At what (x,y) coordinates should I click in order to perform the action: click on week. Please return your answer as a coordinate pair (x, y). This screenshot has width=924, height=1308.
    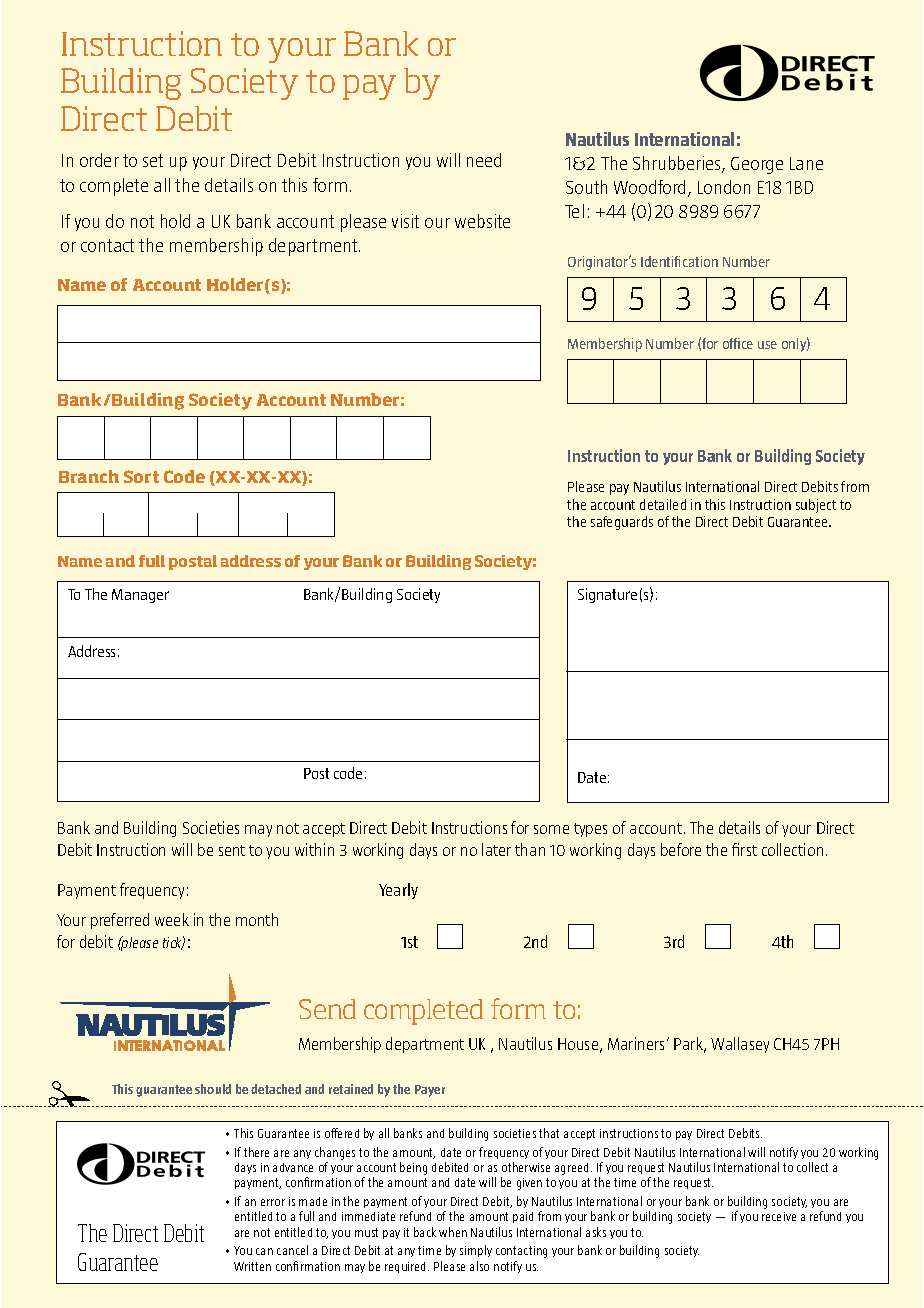
    Looking at the image, I should click on (172, 919).
